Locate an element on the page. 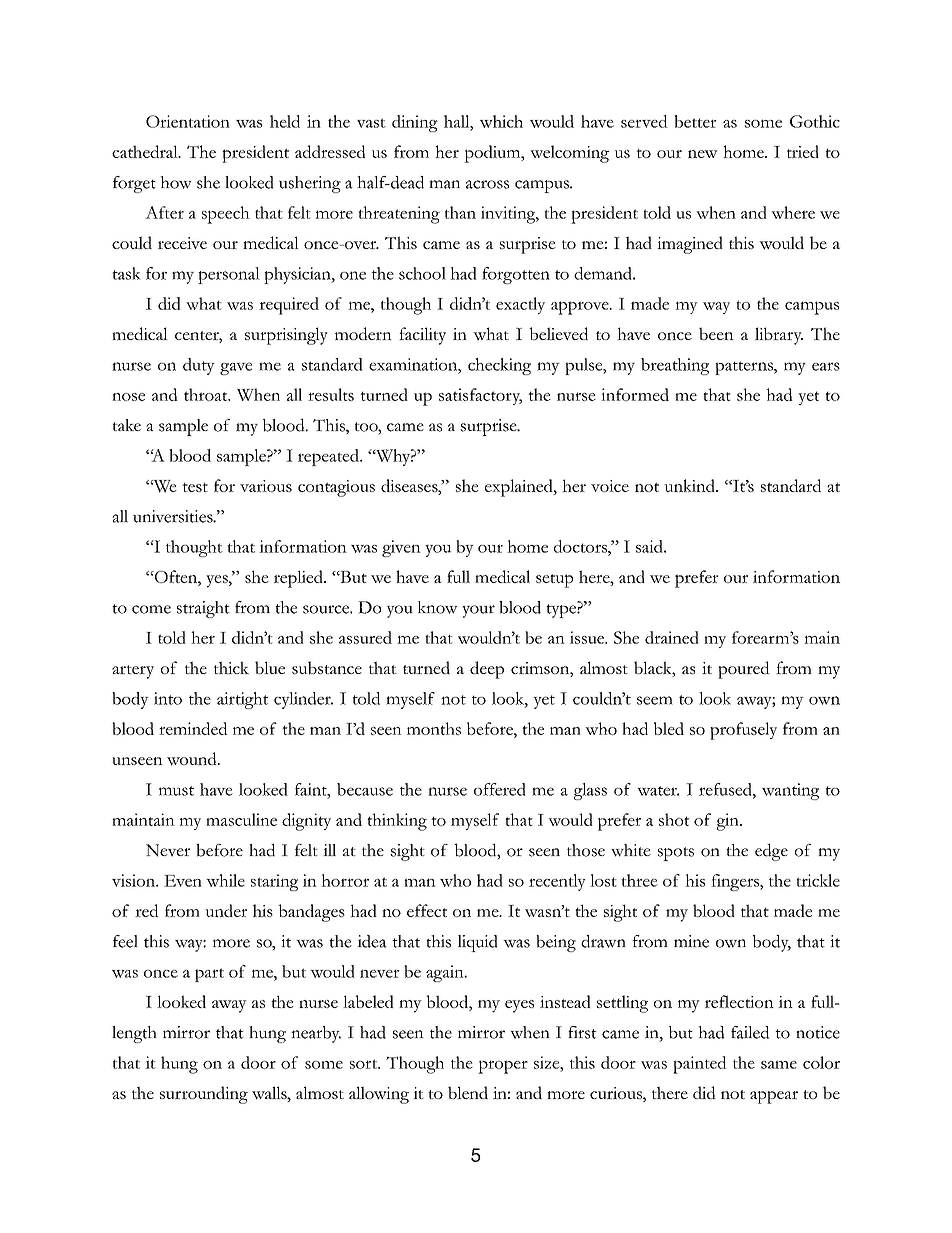  podium is located at coordinates (493, 154).
